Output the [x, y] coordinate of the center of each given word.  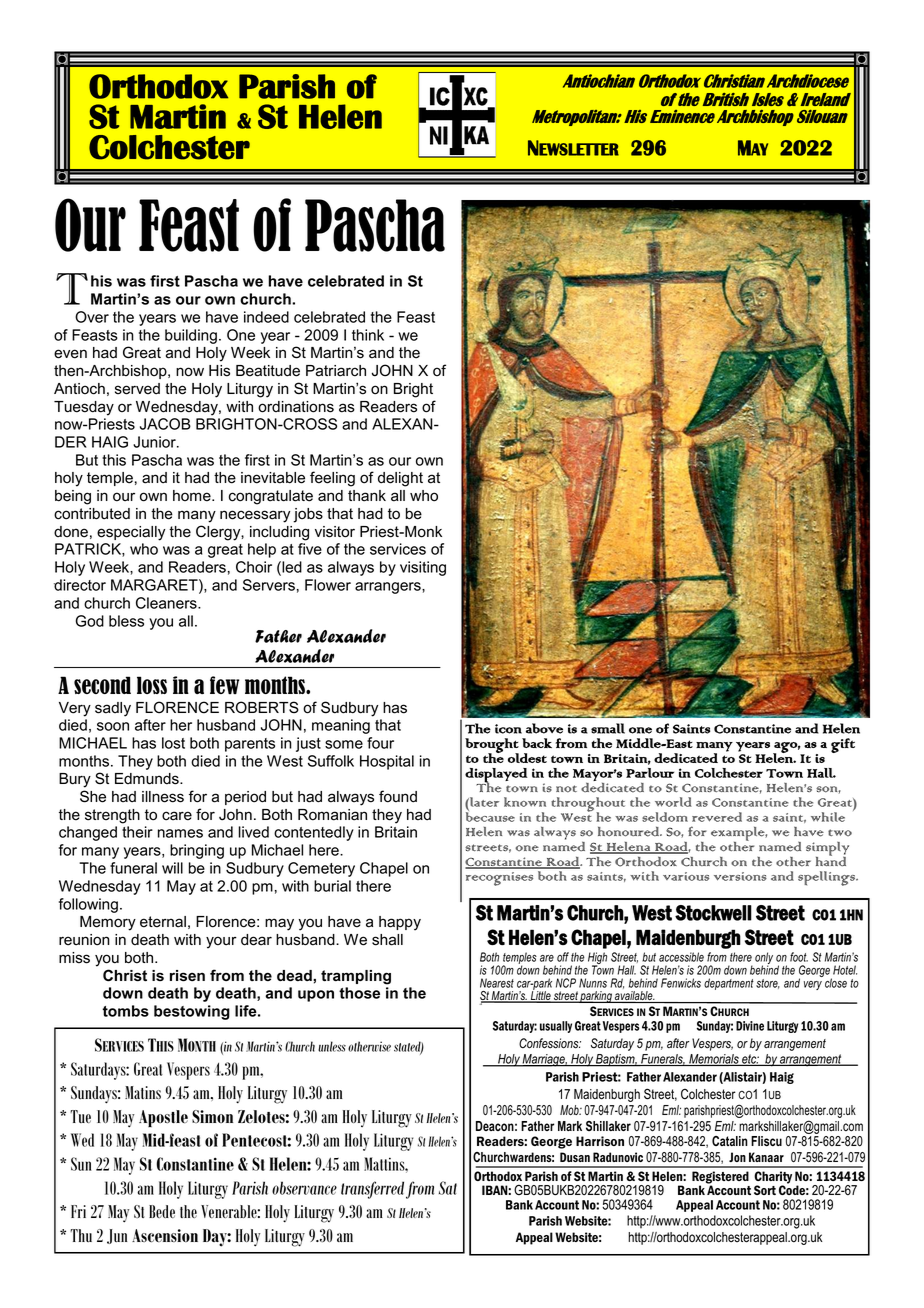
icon [508, 729]
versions [740, 876]
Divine [750, 1026]
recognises [499, 879]
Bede [162, 1211]
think [368, 335]
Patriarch [336, 371]
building [191, 336]
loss [152, 685]
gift [843, 745]
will [172, 868]
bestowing [192, 1012]
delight [400, 479]
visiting [423, 568]
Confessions [550, 1043]
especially [131, 533]
